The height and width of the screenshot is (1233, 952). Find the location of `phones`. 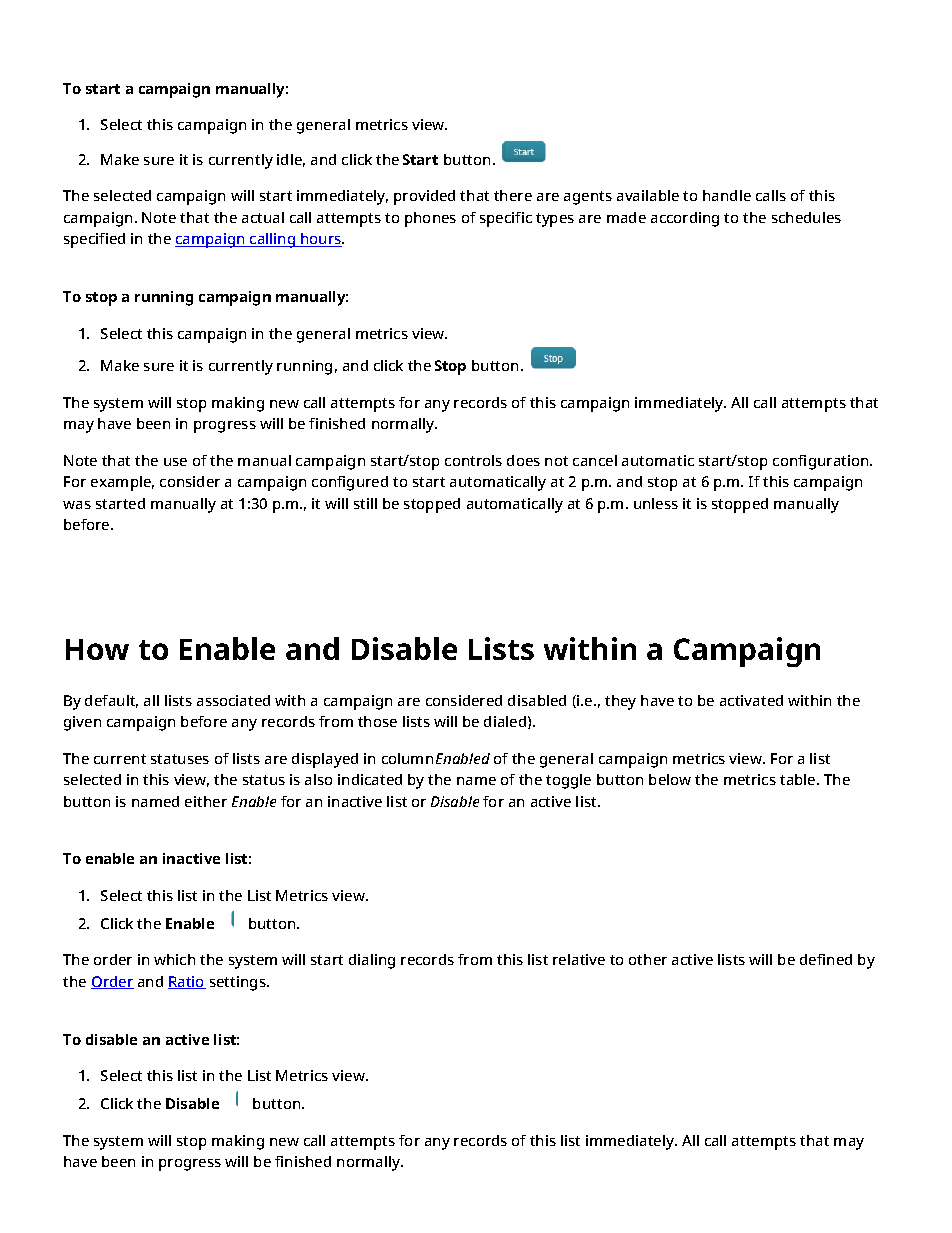

phones is located at coordinates (430, 219).
